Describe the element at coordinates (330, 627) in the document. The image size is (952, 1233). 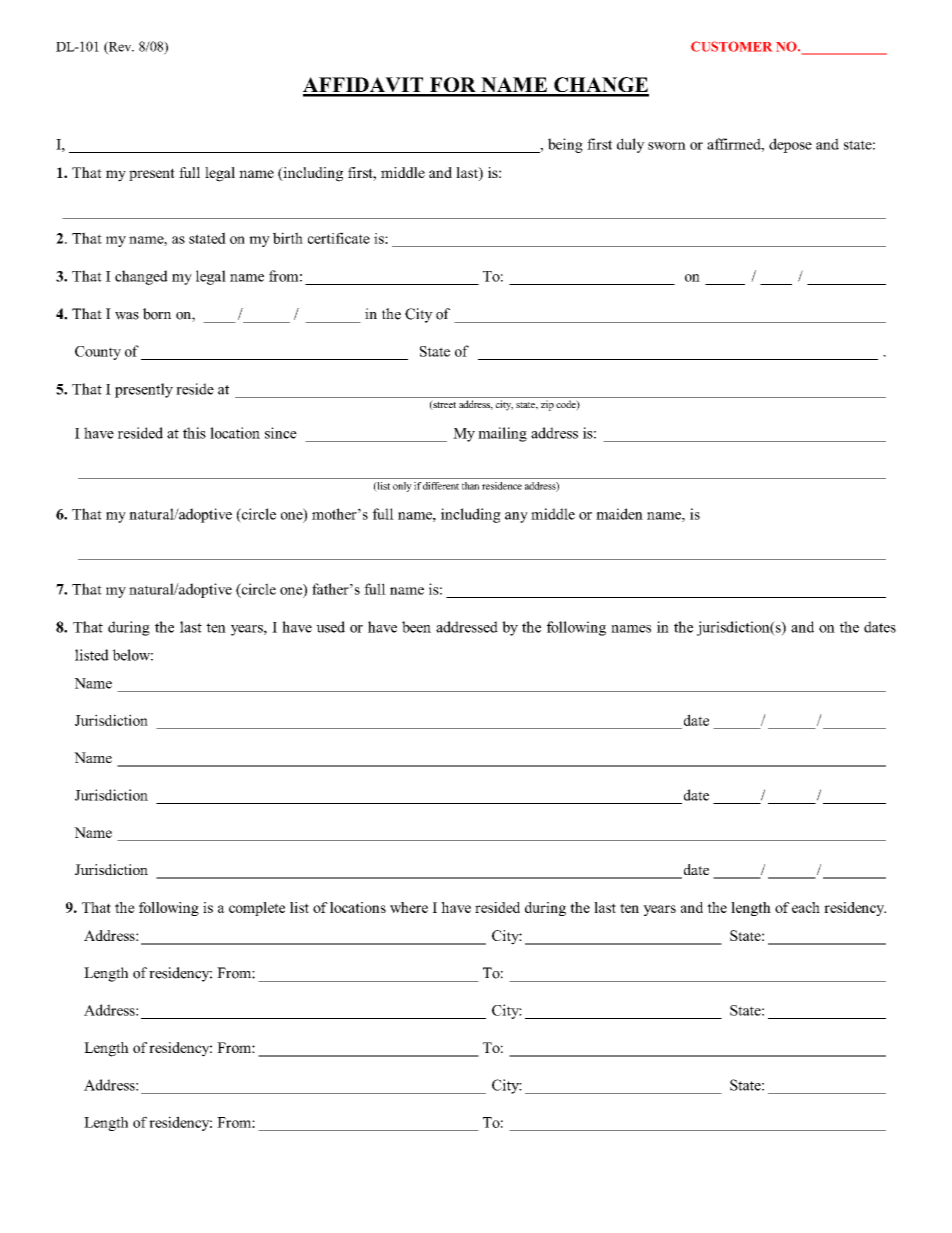
I see `used` at that location.
